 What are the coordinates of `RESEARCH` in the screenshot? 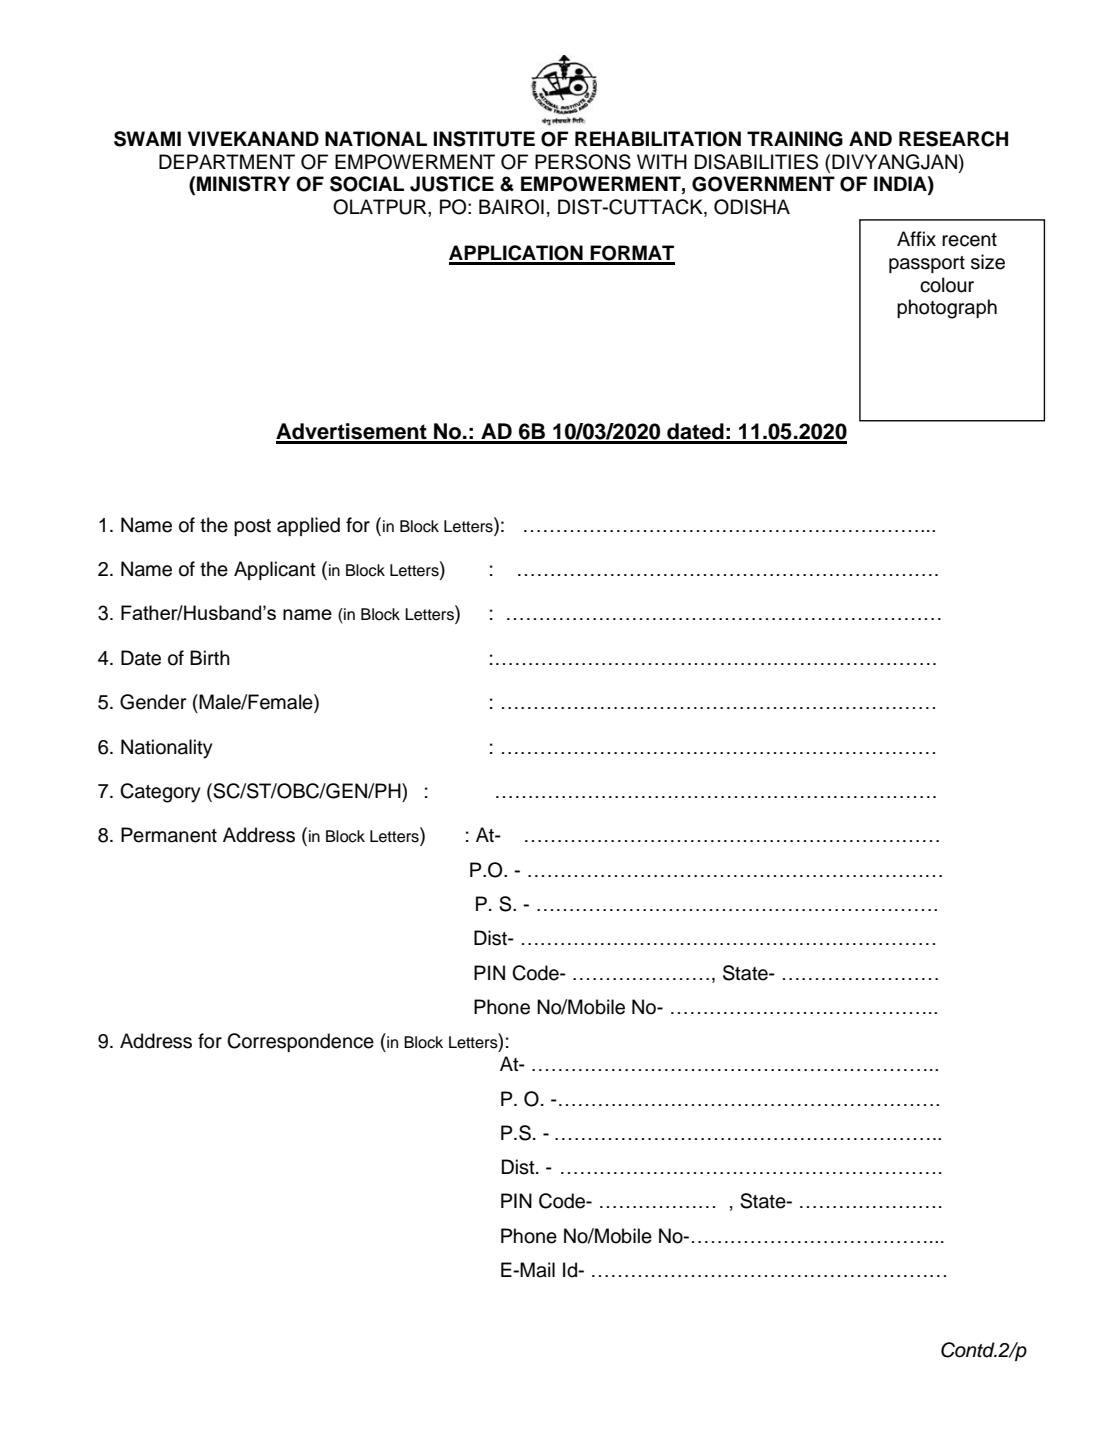 It's located at (953, 139).
